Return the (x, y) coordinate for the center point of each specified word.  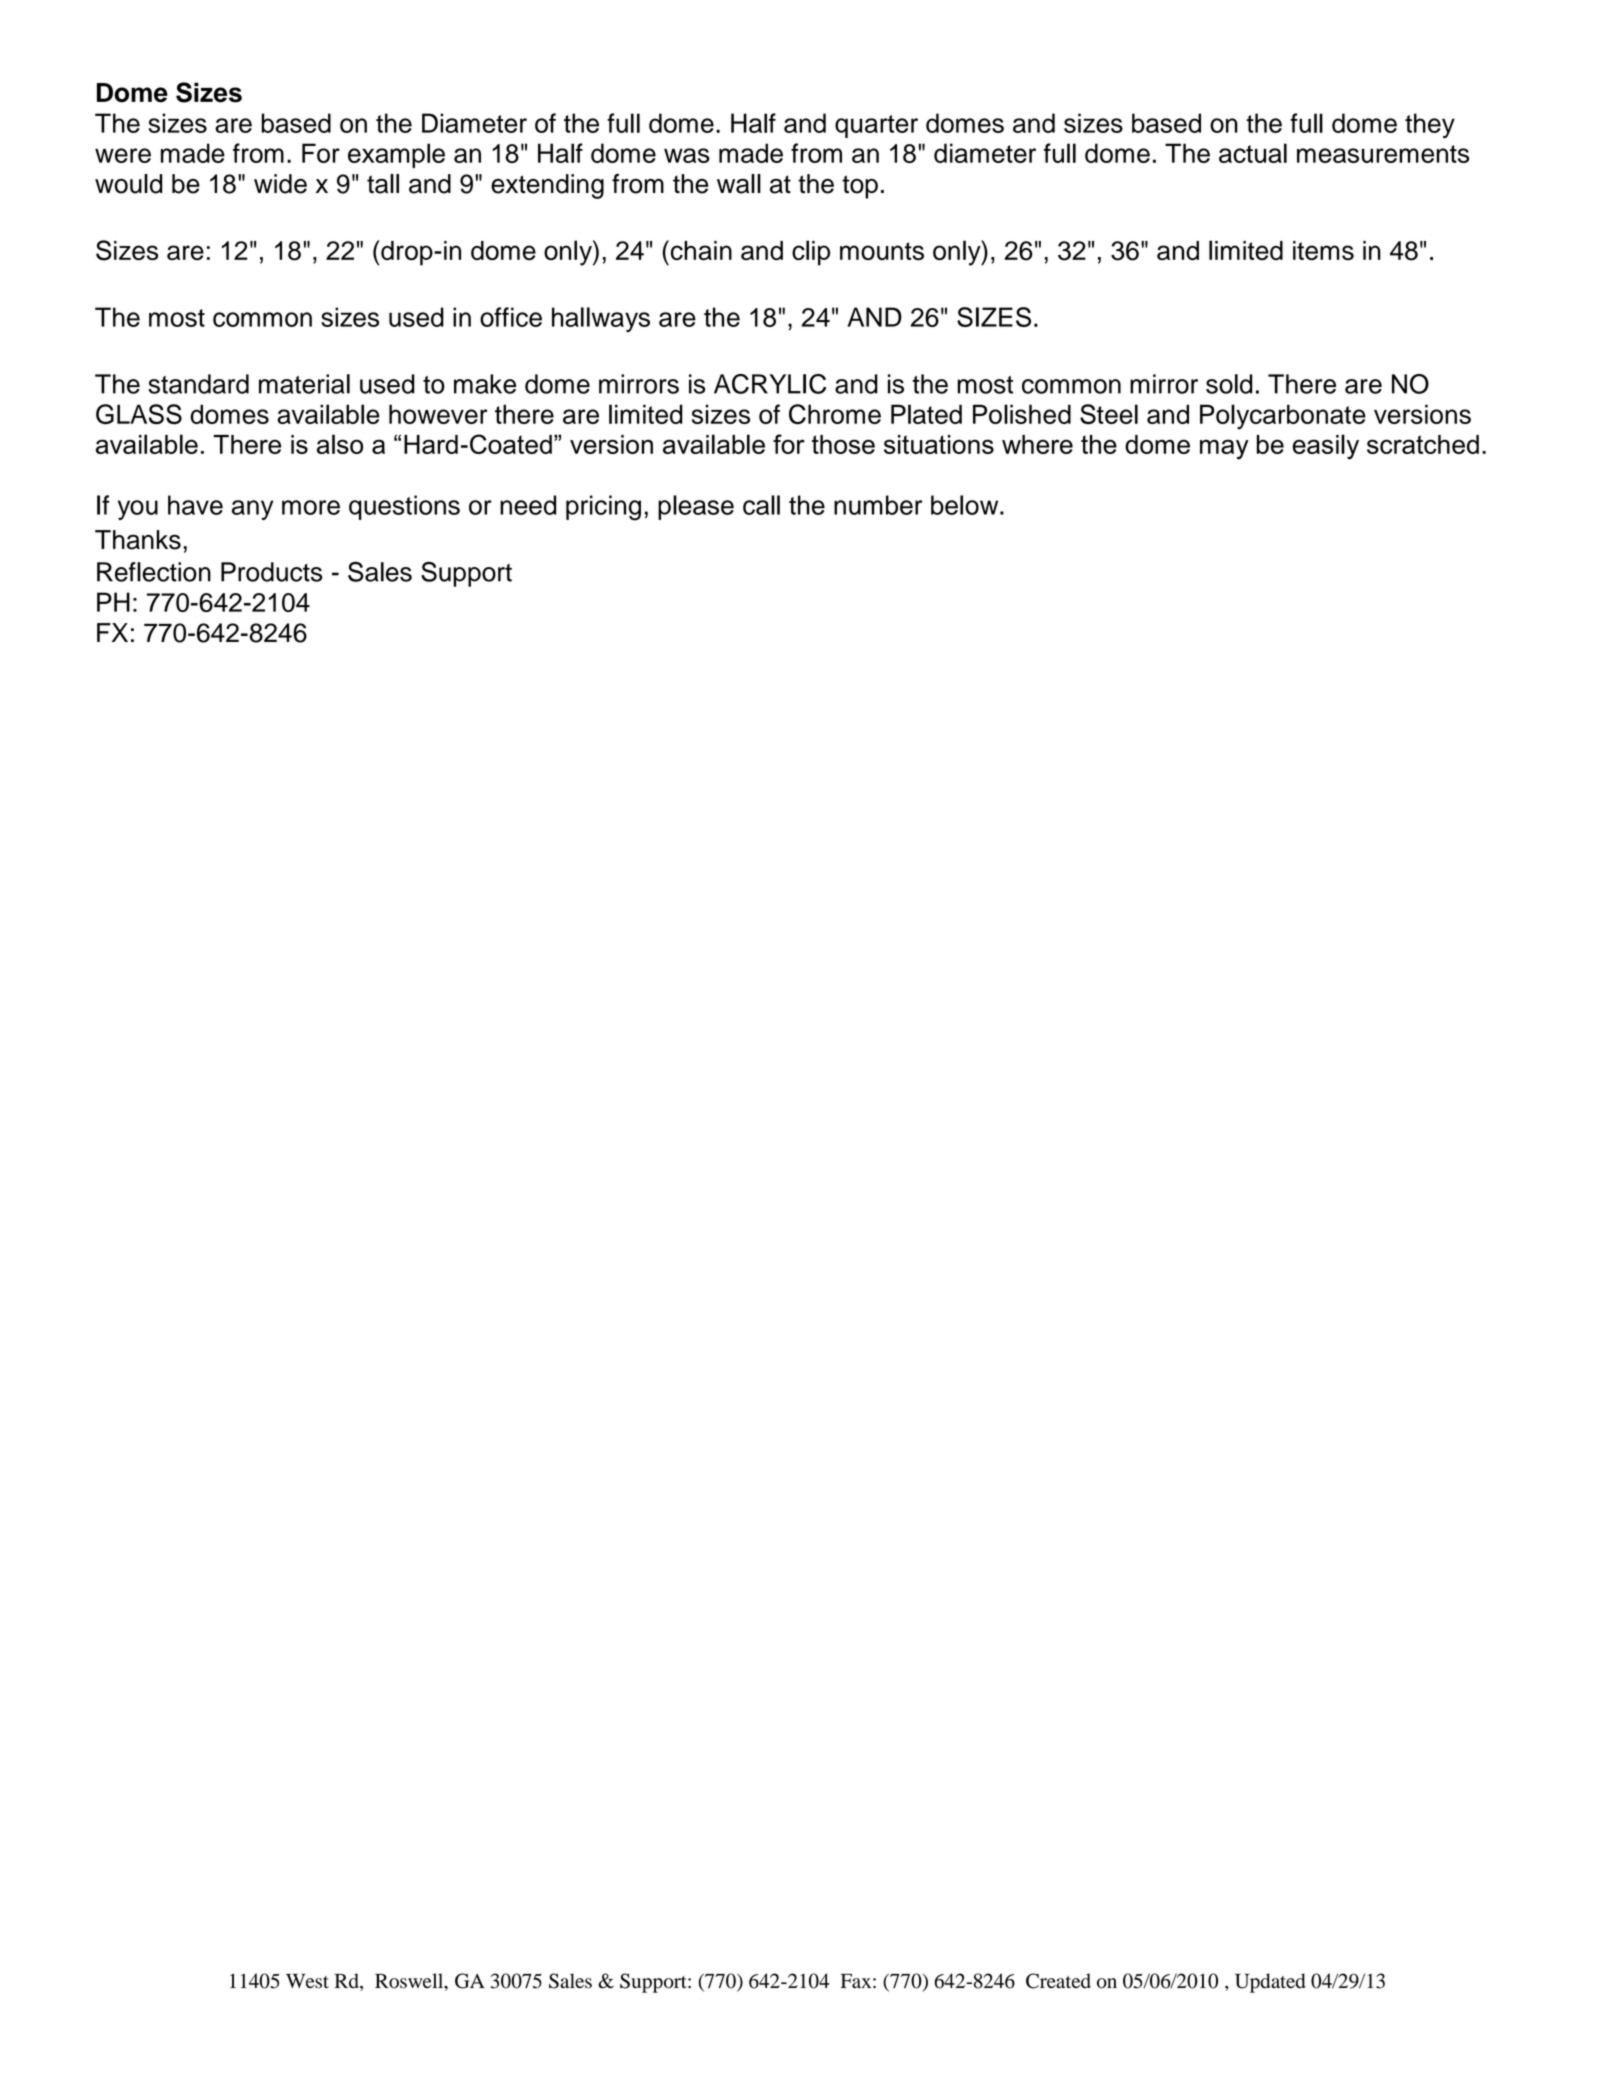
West (307, 1981)
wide (280, 184)
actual (1253, 153)
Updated (1270, 1983)
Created (1058, 1981)
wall (739, 184)
